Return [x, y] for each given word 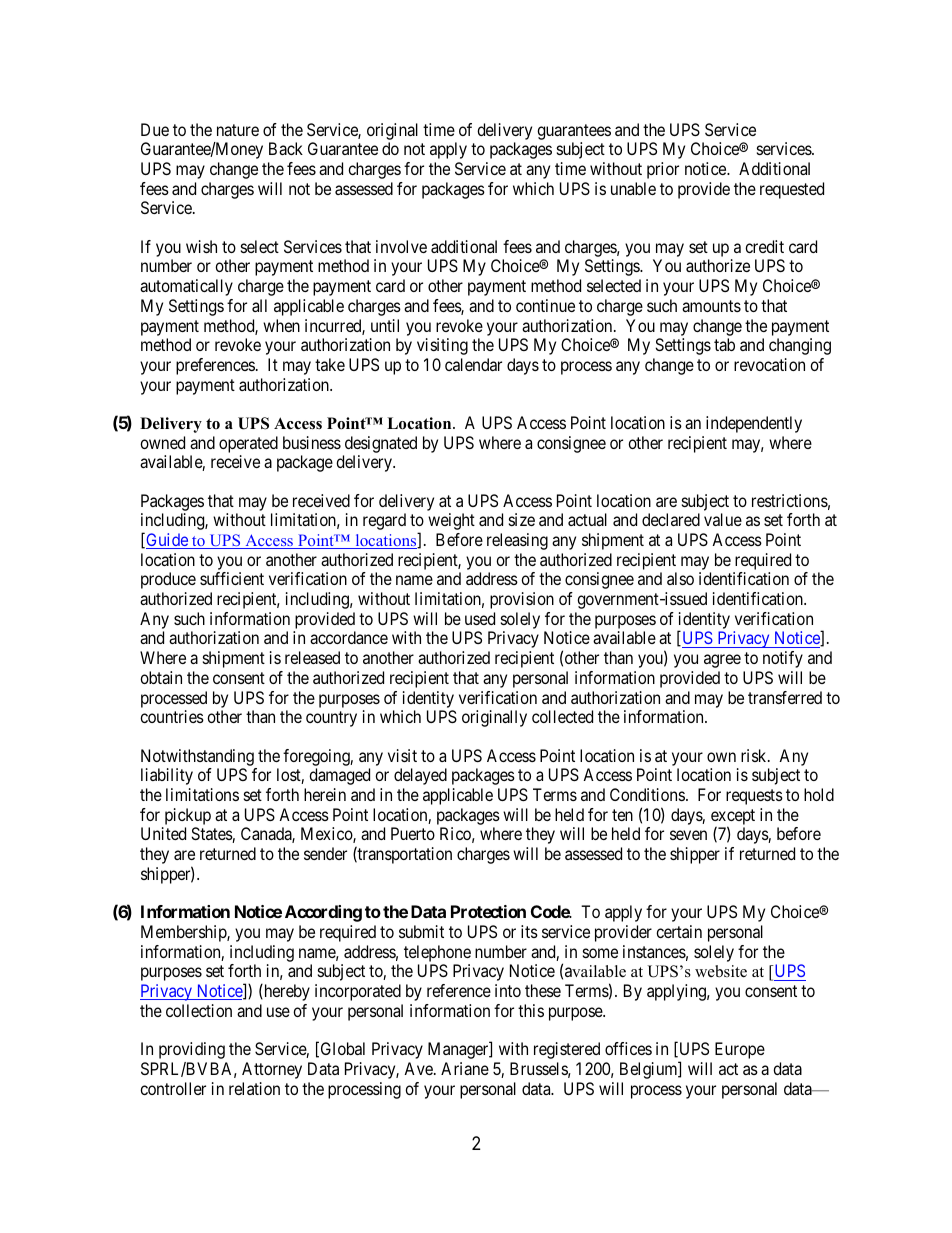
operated [248, 444]
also [680, 578]
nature [238, 130]
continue [545, 305]
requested [792, 190]
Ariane [465, 1068]
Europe [740, 1050]
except [733, 818]
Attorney [272, 1070]
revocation [769, 364]
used [480, 618]
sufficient [232, 578]
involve [401, 246]
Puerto [413, 833]
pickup [186, 818]
